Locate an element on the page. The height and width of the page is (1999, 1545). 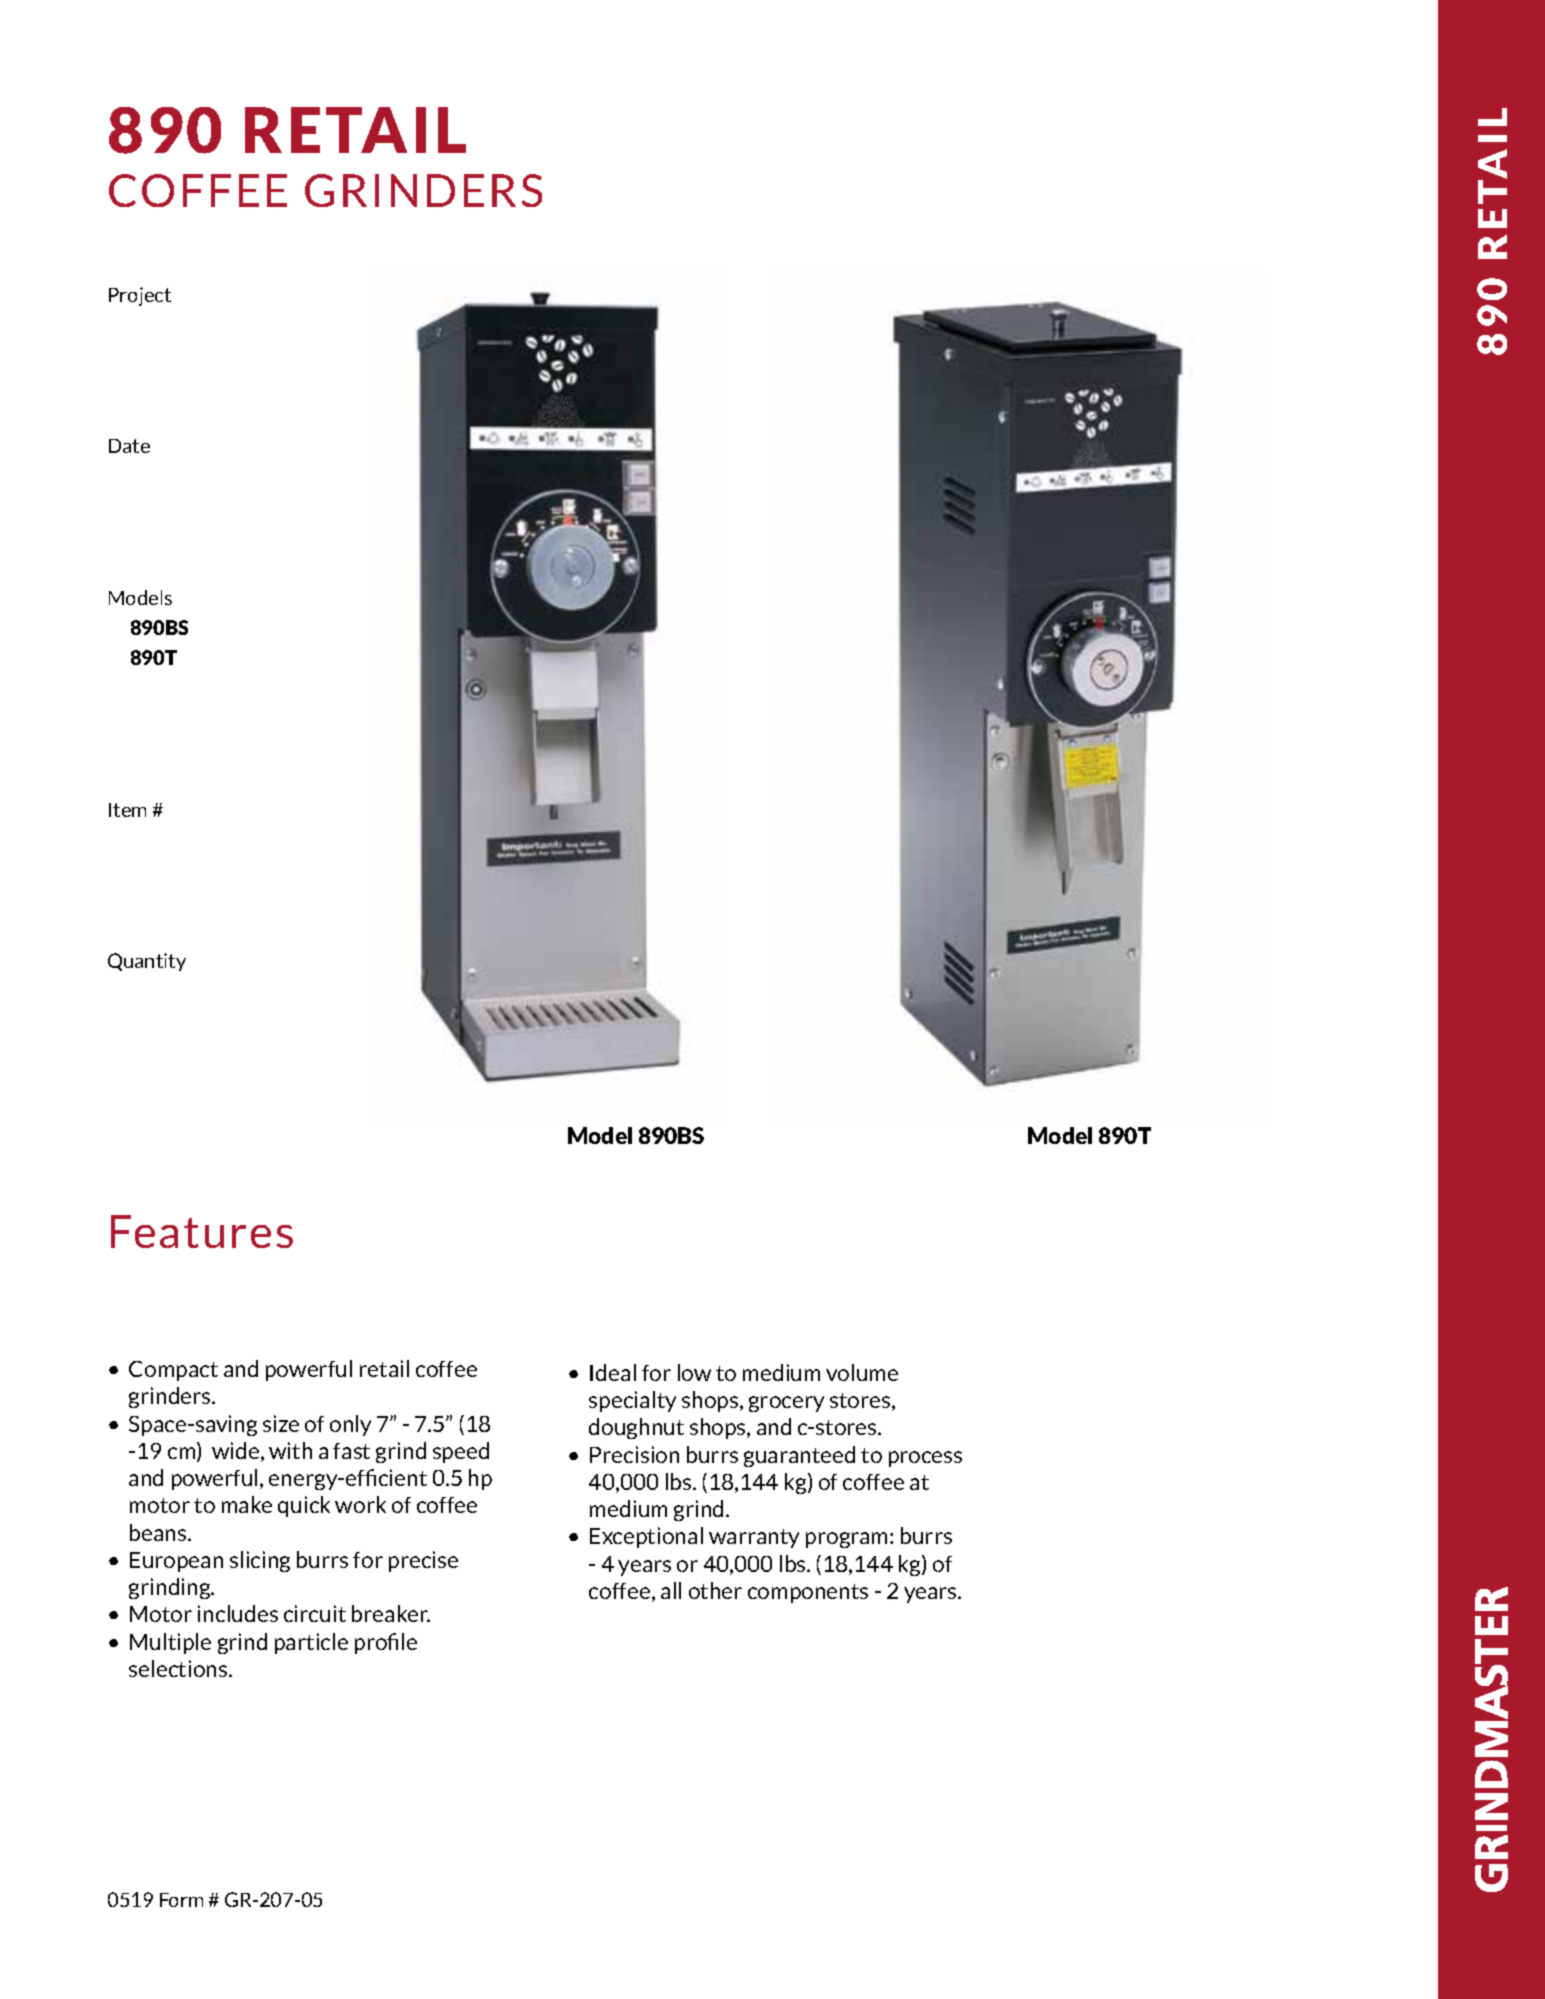
Features is located at coordinates (202, 1231).
